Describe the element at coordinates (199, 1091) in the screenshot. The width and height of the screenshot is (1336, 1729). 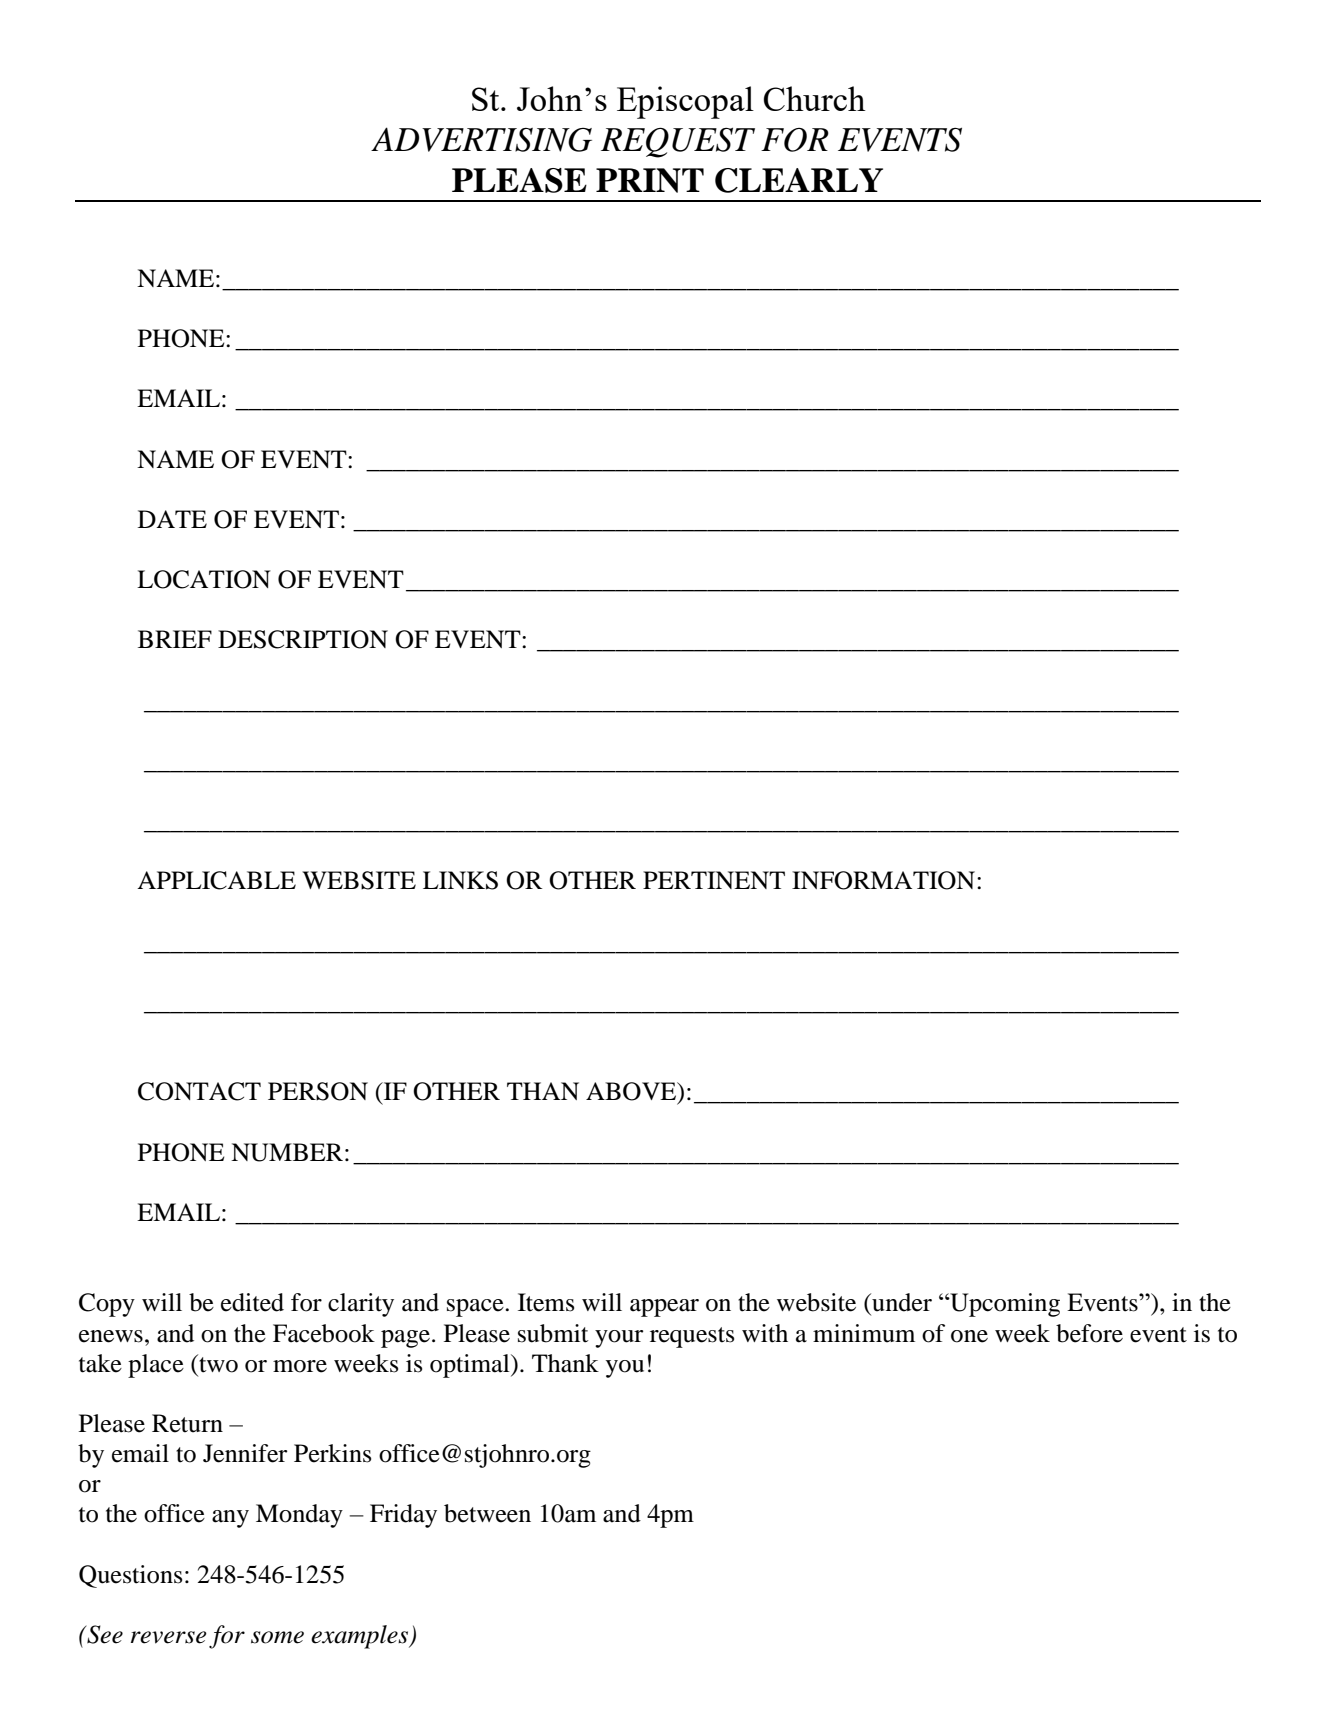
I see `CONTACT` at that location.
